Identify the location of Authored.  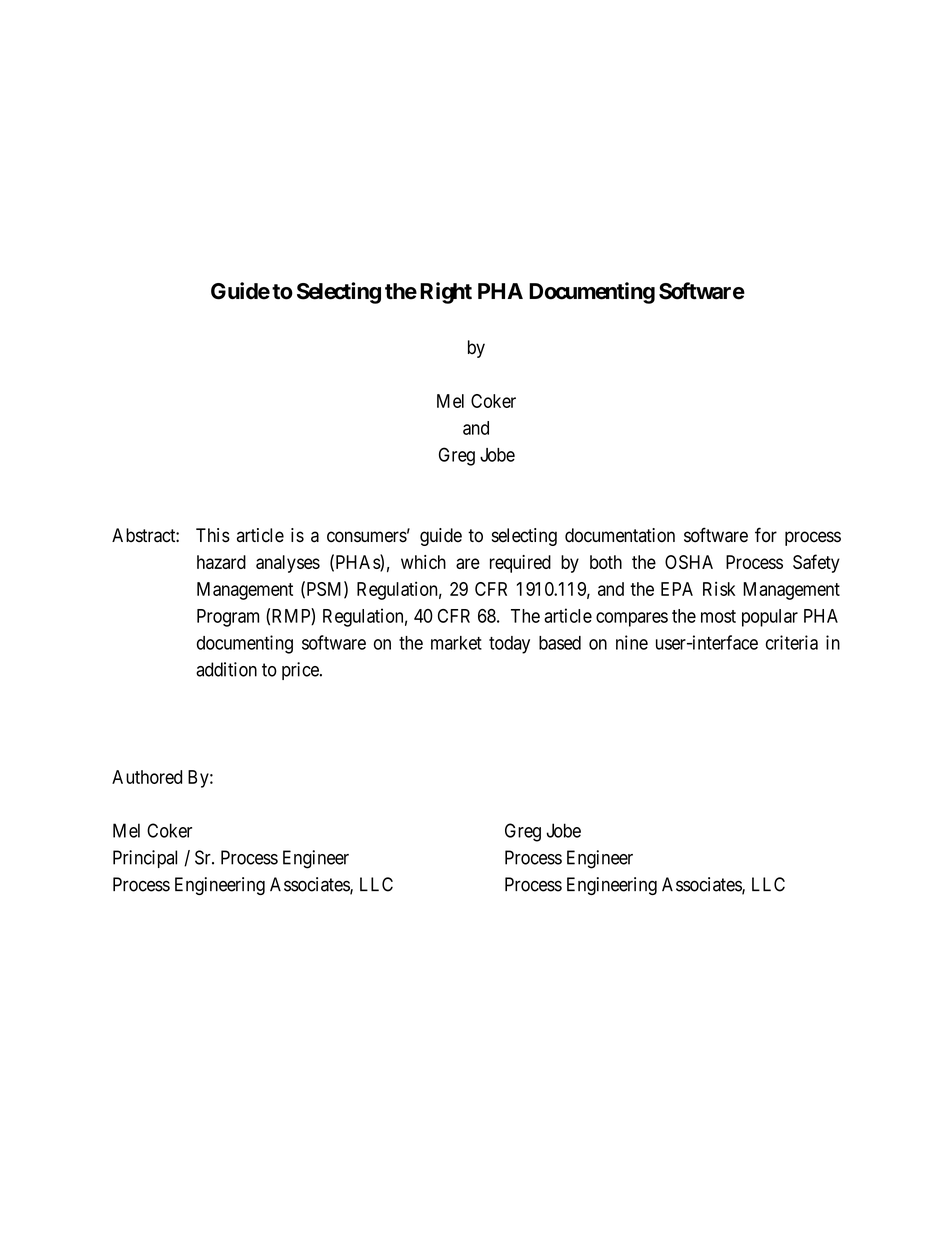
(147, 777).
